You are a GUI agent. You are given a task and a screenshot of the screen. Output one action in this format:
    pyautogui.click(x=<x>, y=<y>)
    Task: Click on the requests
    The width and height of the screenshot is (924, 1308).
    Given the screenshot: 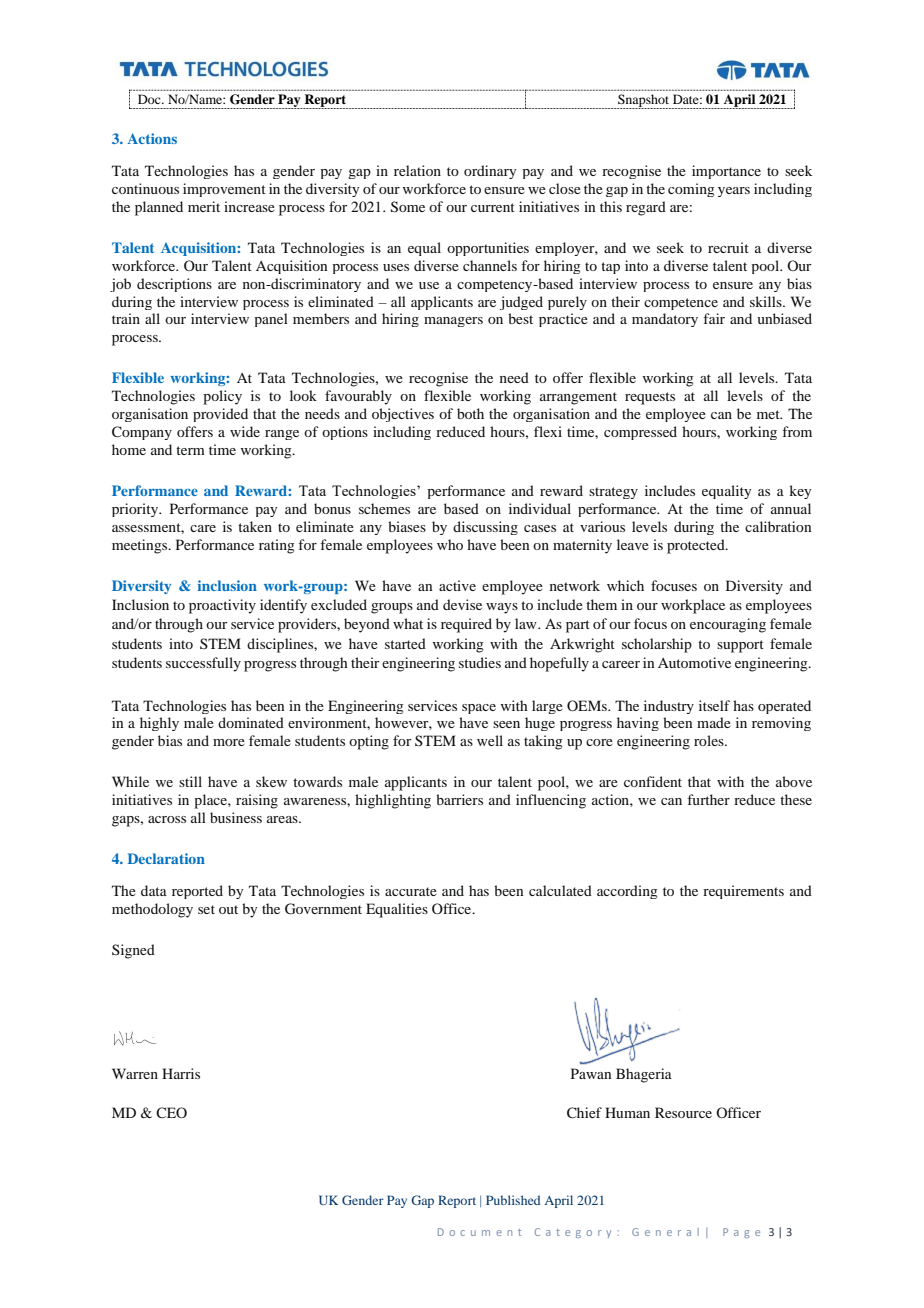 What is the action you would take?
    pyautogui.click(x=650, y=398)
